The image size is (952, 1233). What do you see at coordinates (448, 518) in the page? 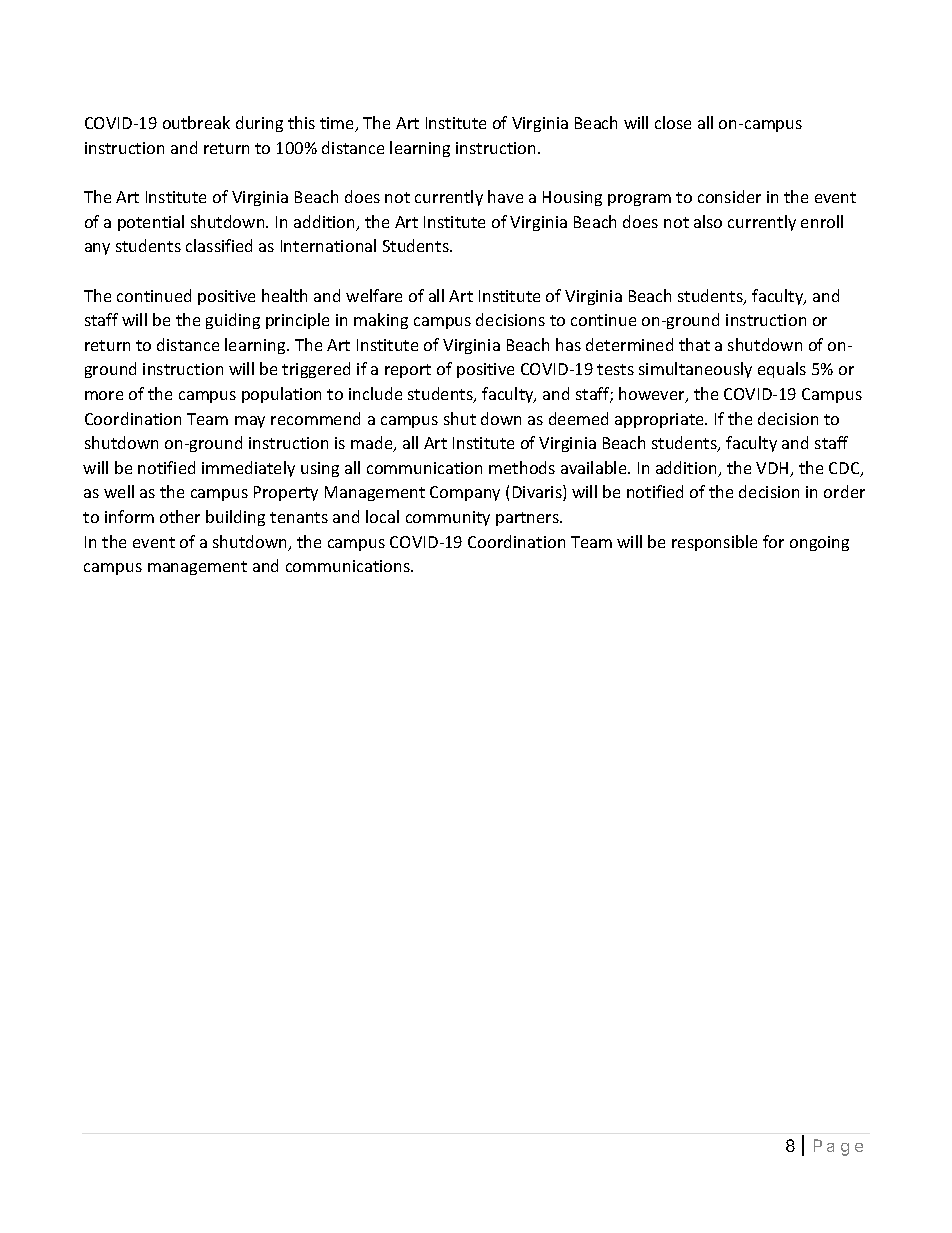
I see `community` at bounding box center [448, 518].
